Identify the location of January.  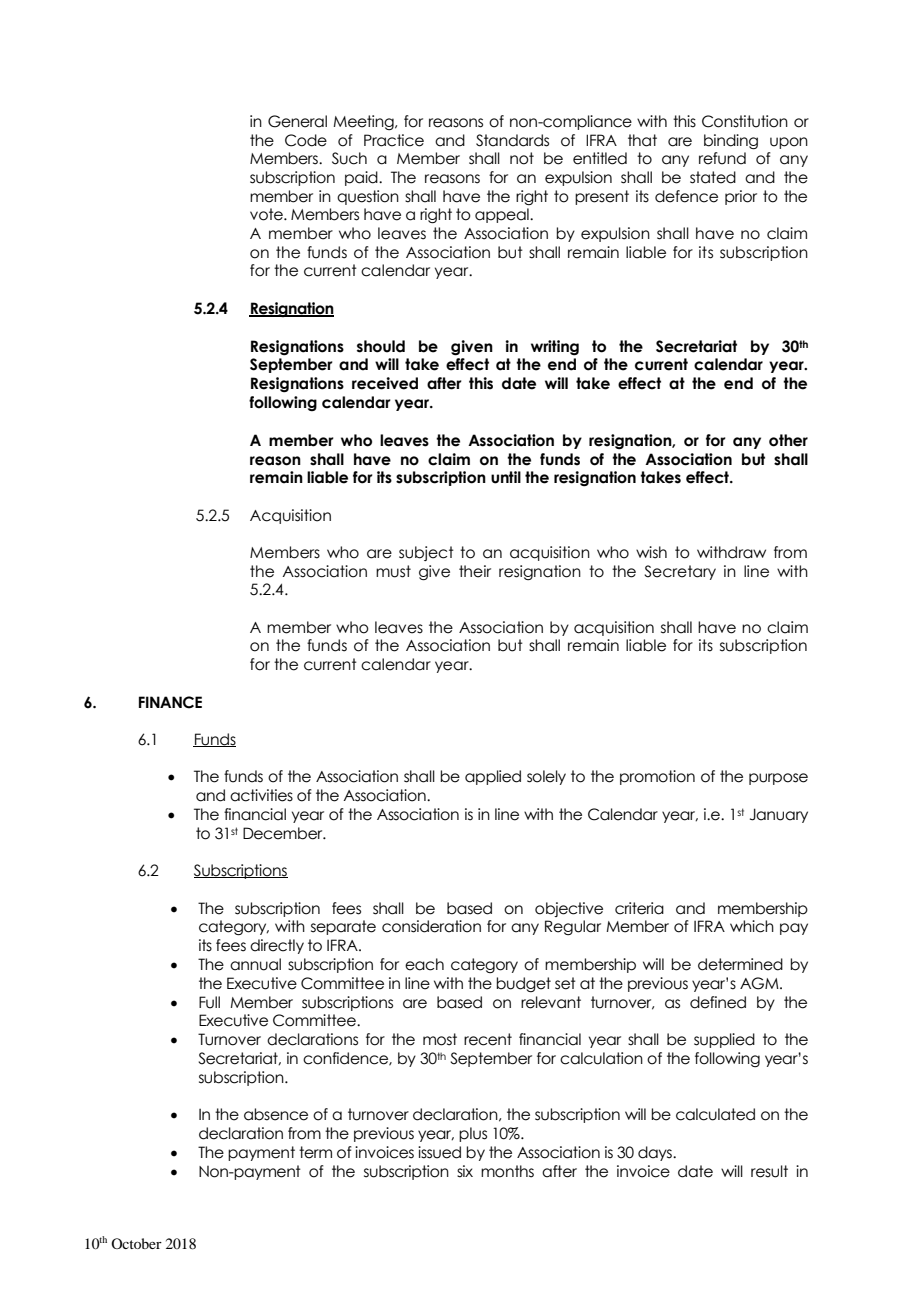
(779, 815).
